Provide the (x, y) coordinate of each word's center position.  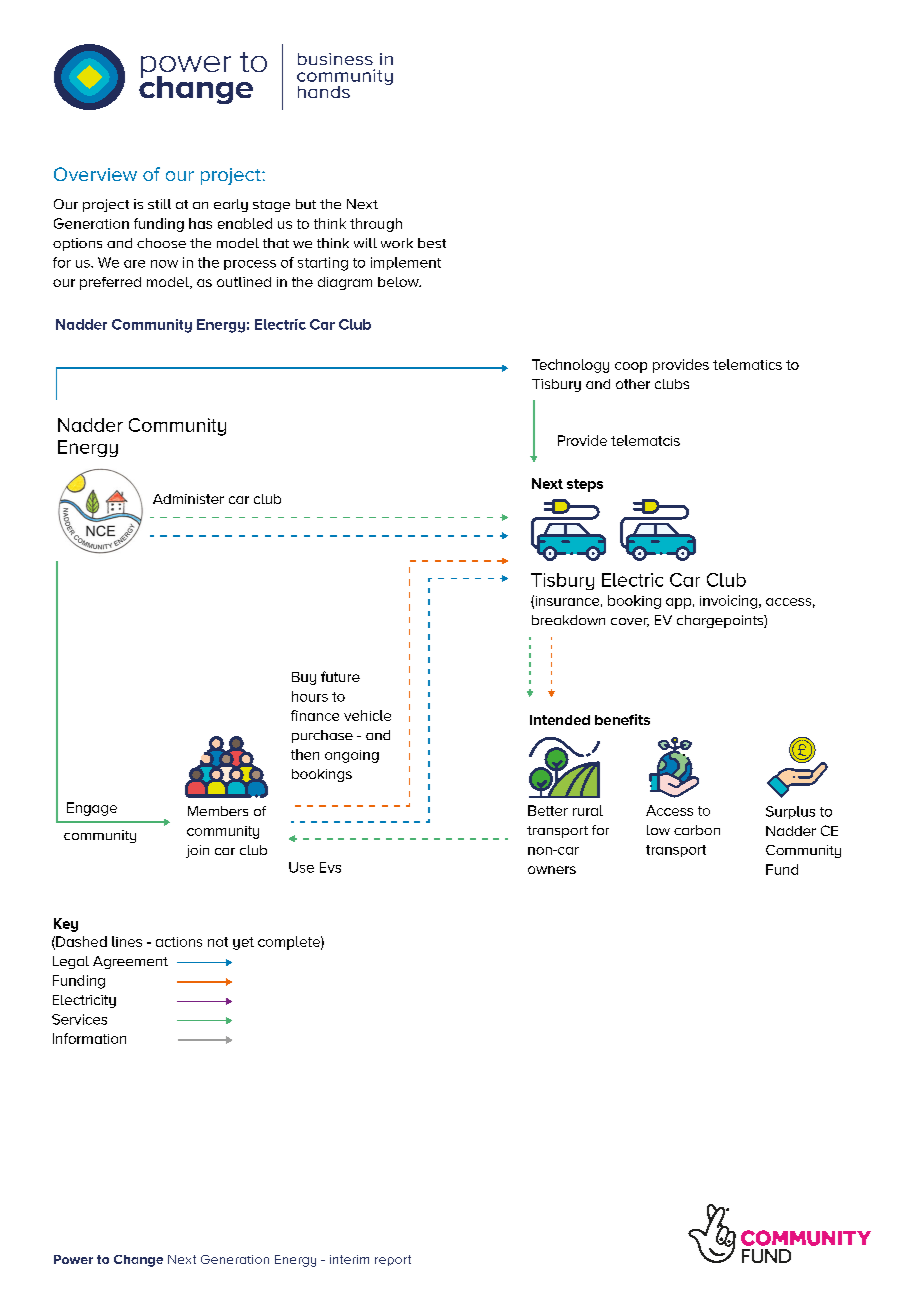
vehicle (367, 715)
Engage (92, 809)
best (432, 243)
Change (138, 1261)
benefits (622, 719)
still (159, 204)
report (393, 1260)
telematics (747, 364)
